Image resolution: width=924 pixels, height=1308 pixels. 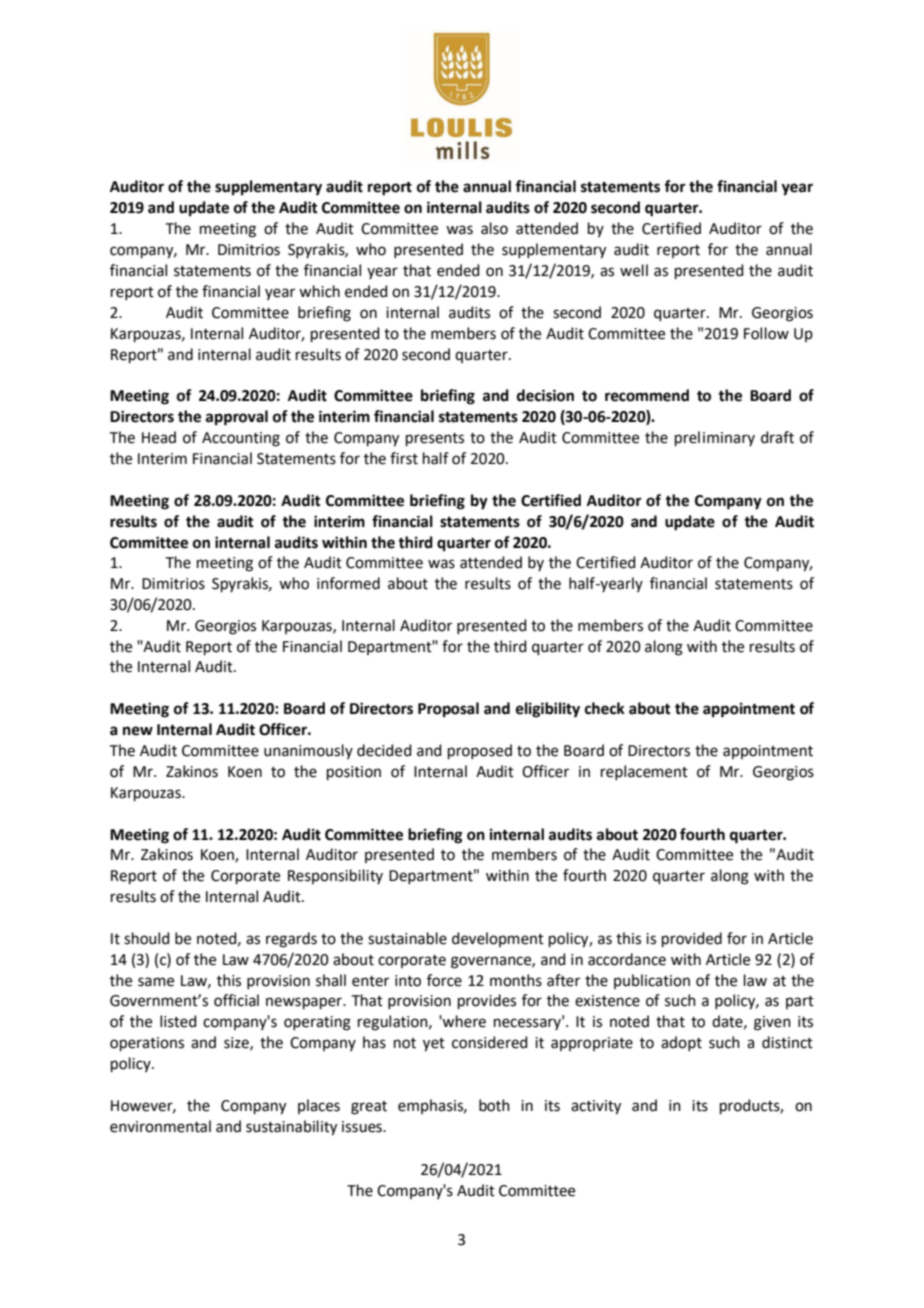 What do you see at coordinates (241, 439) in the screenshot?
I see `Accounting` at bounding box center [241, 439].
